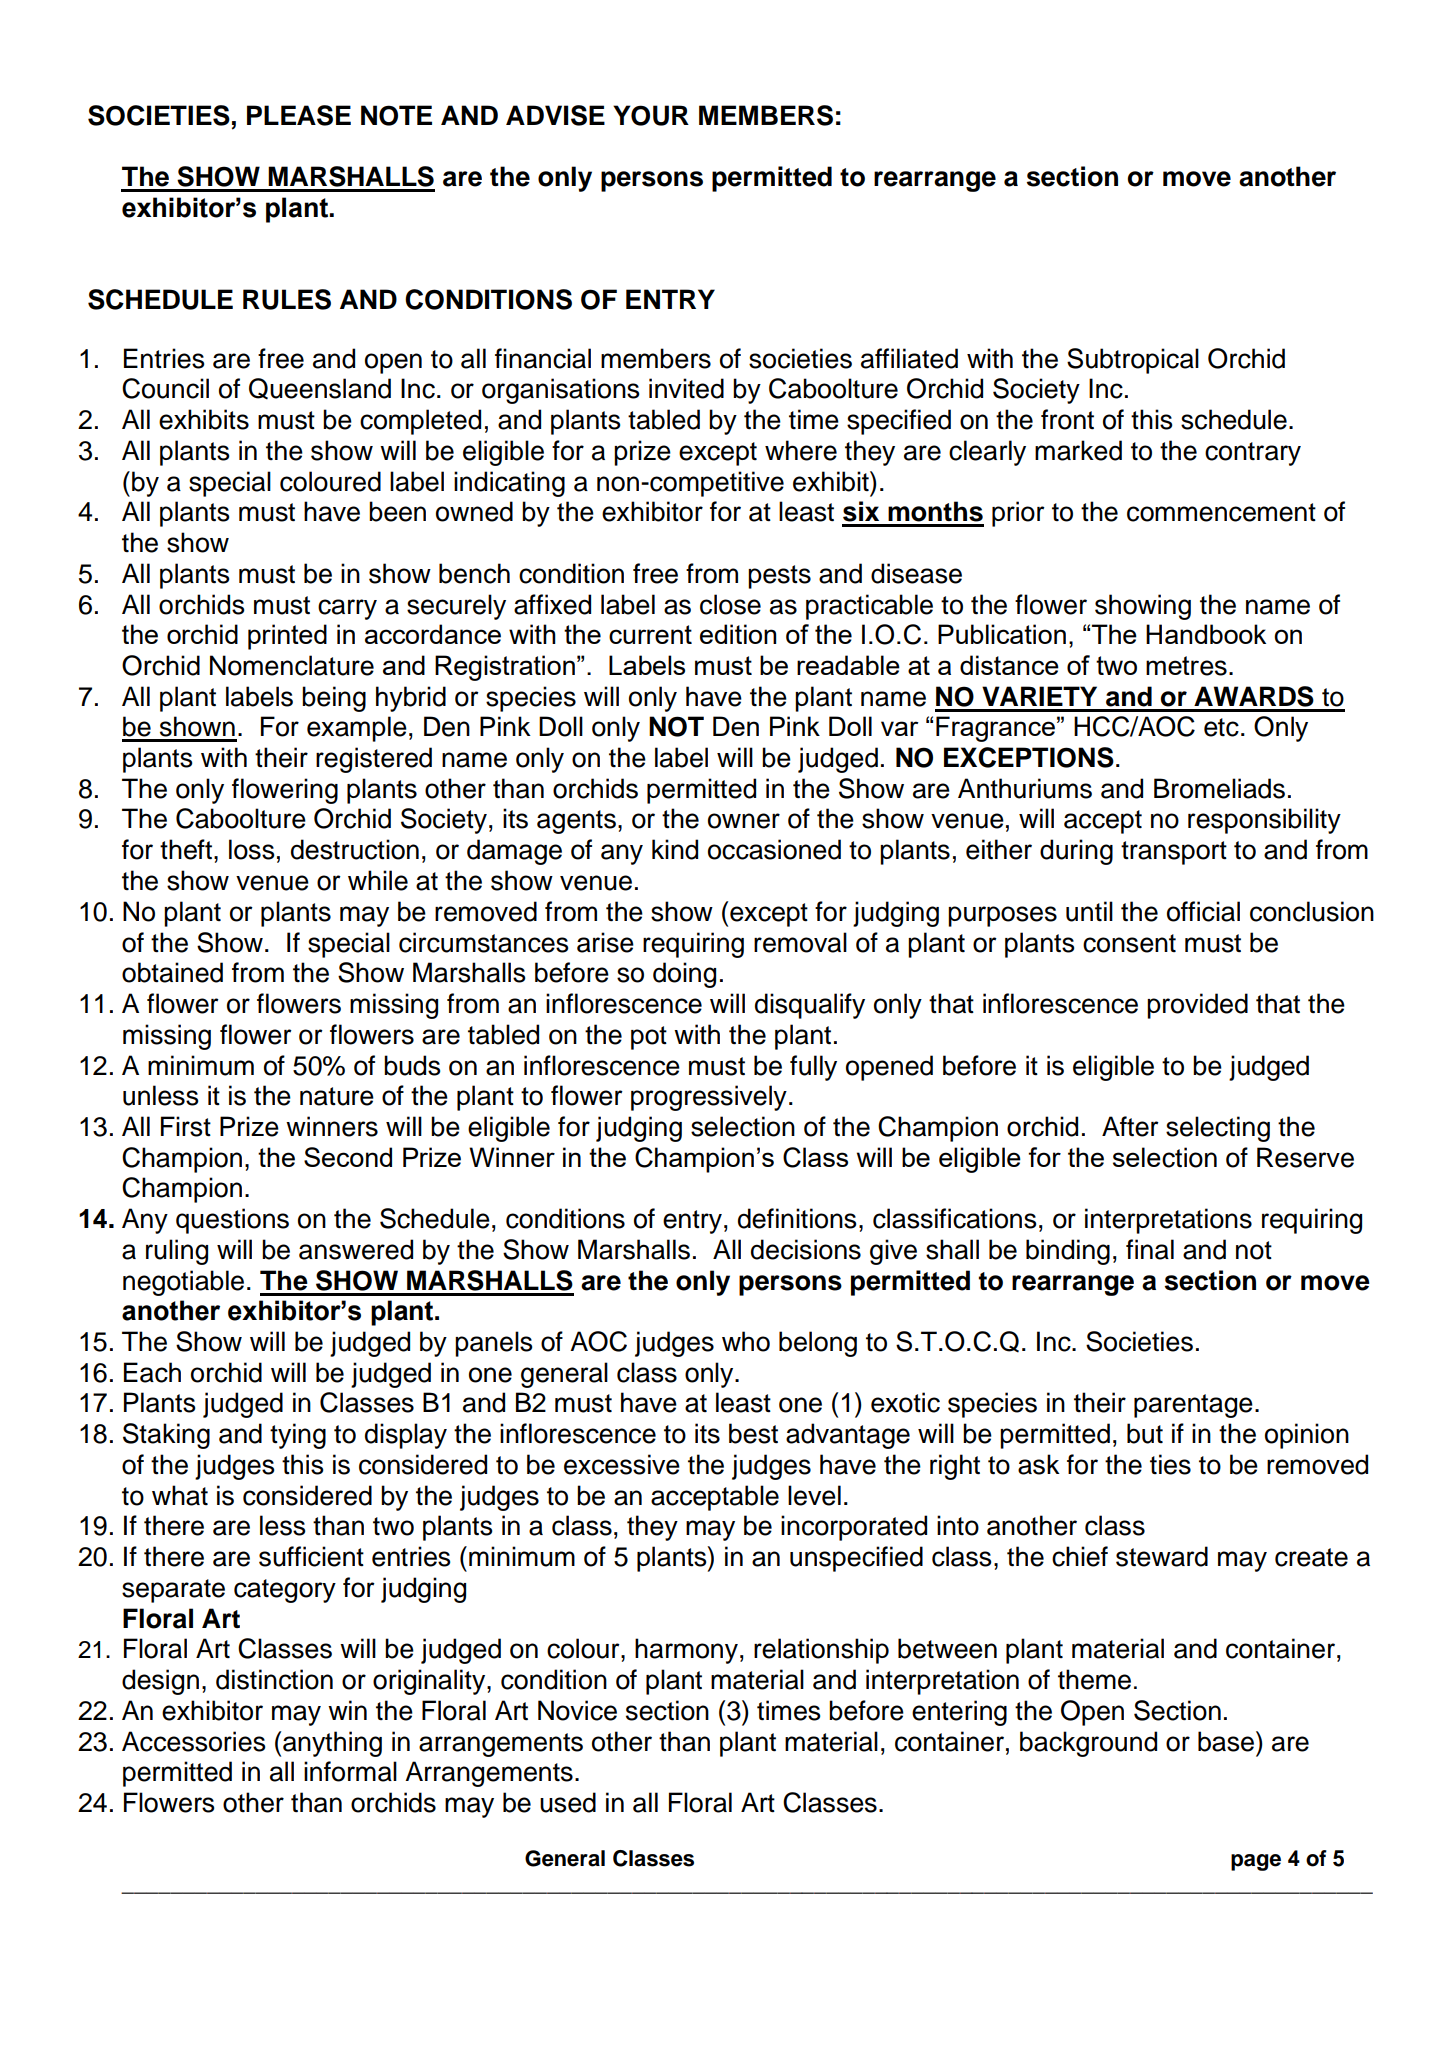 The width and height of the screenshot is (1446, 2045). I want to click on best, so click(753, 1433).
